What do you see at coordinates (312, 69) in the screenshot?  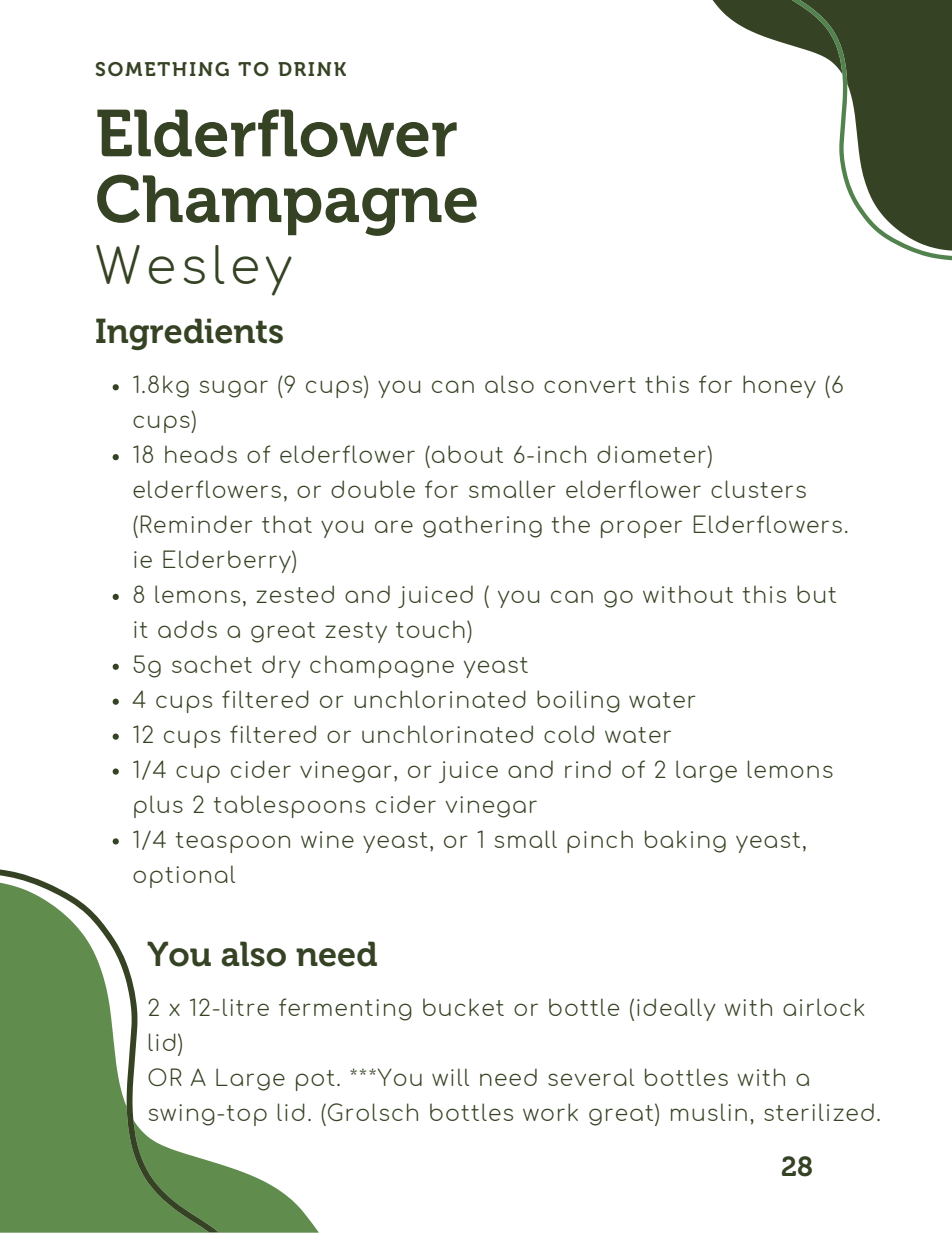 I see `DRINK` at bounding box center [312, 69].
